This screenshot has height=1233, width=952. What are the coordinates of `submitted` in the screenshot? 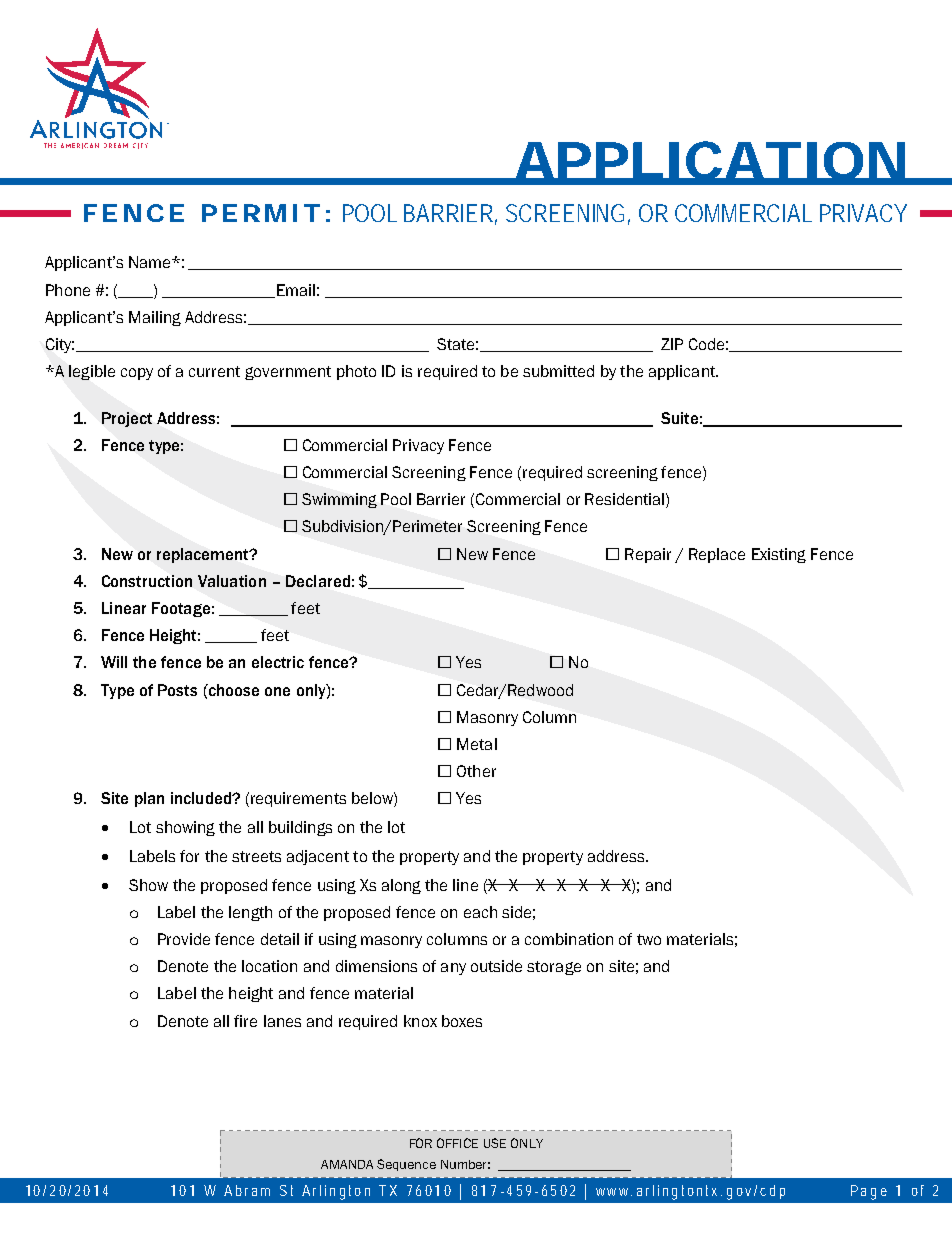 It's located at (558, 371).
